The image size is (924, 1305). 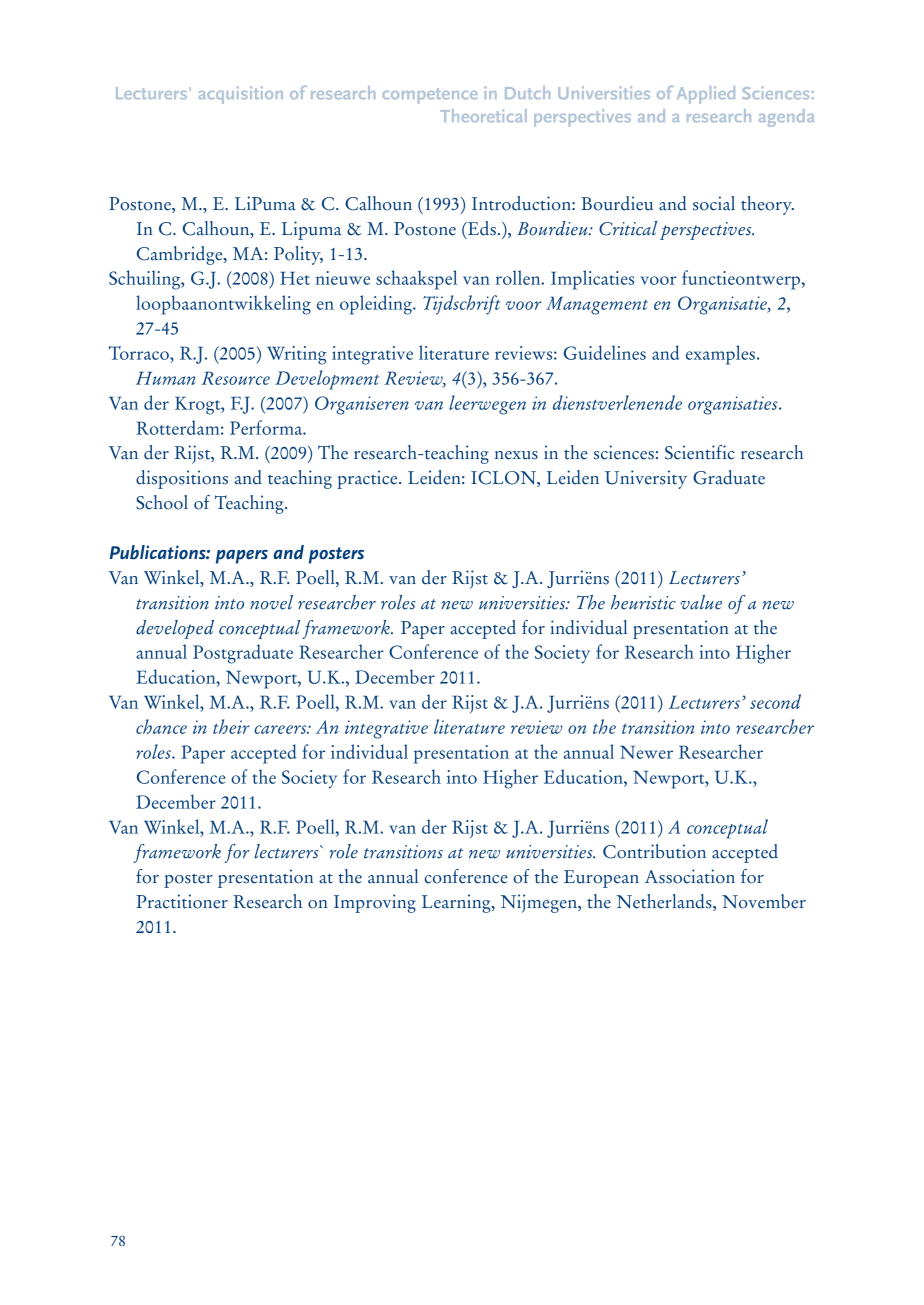 What do you see at coordinates (182, 479) in the screenshot?
I see `dispositions` at bounding box center [182, 479].
